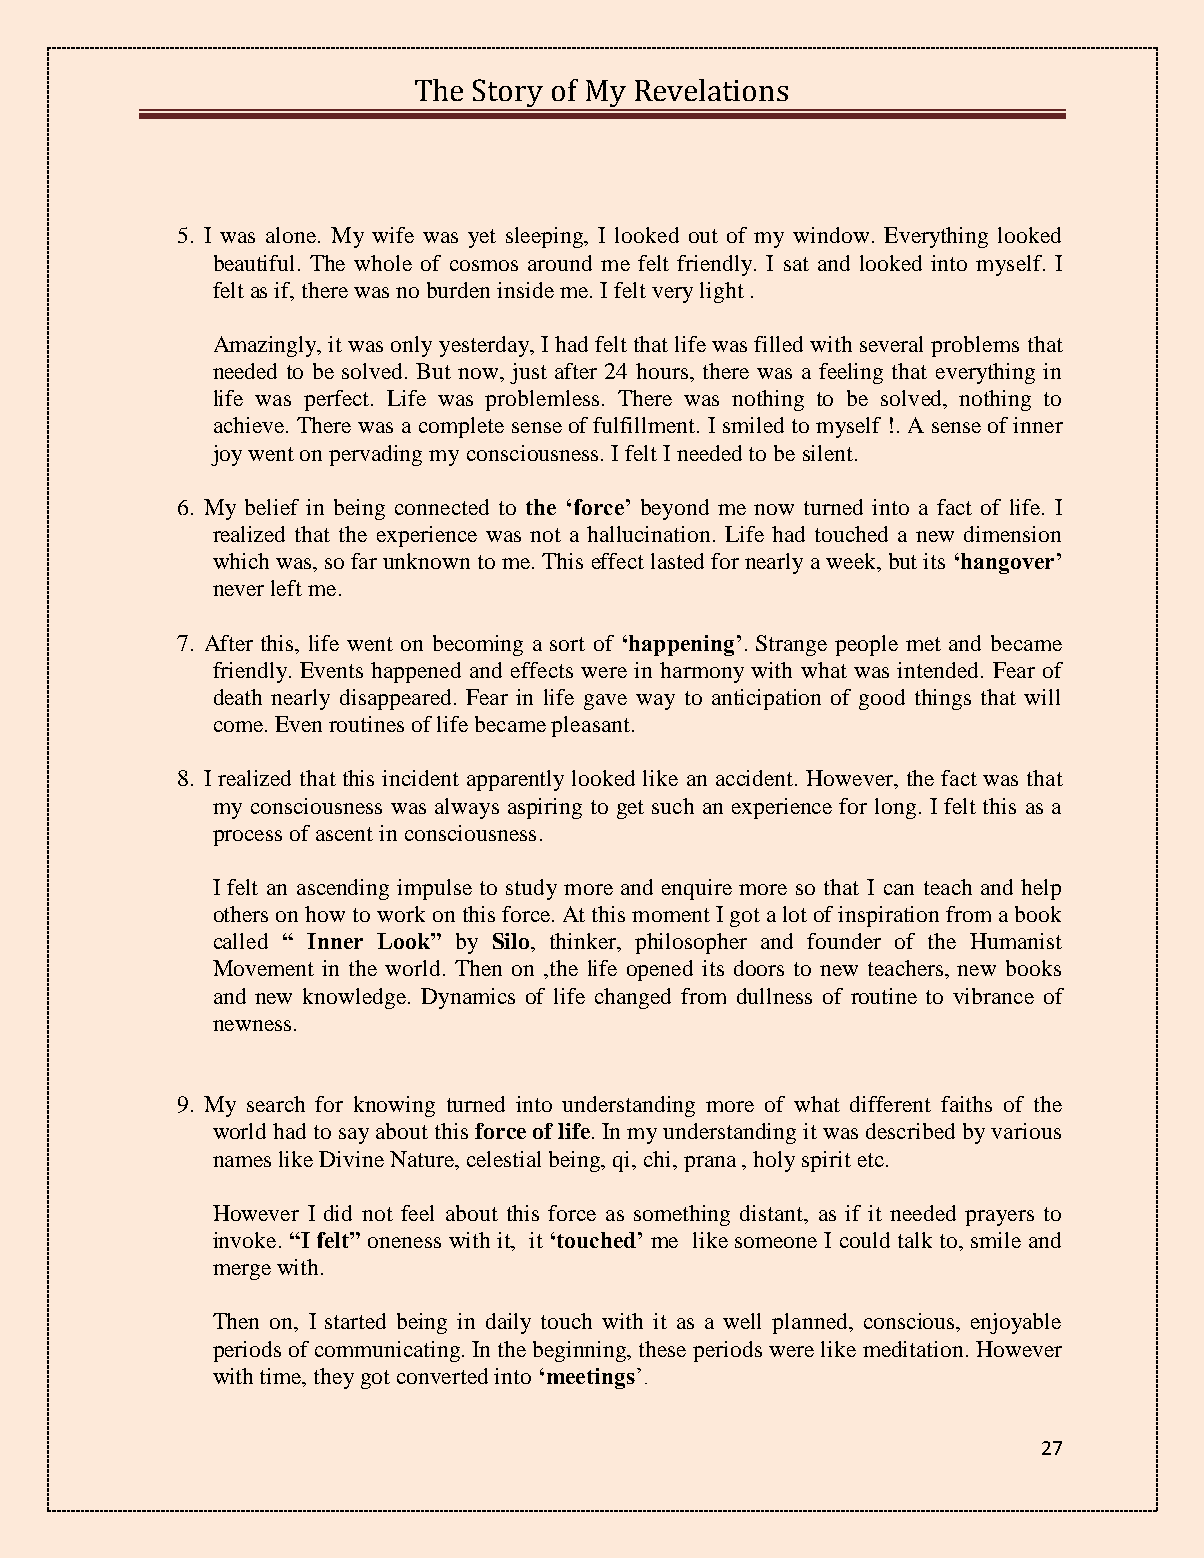  What do you see at coordinates (975, 346) in the screenshot?
I see `problems` at bounding box center [975, 346].
